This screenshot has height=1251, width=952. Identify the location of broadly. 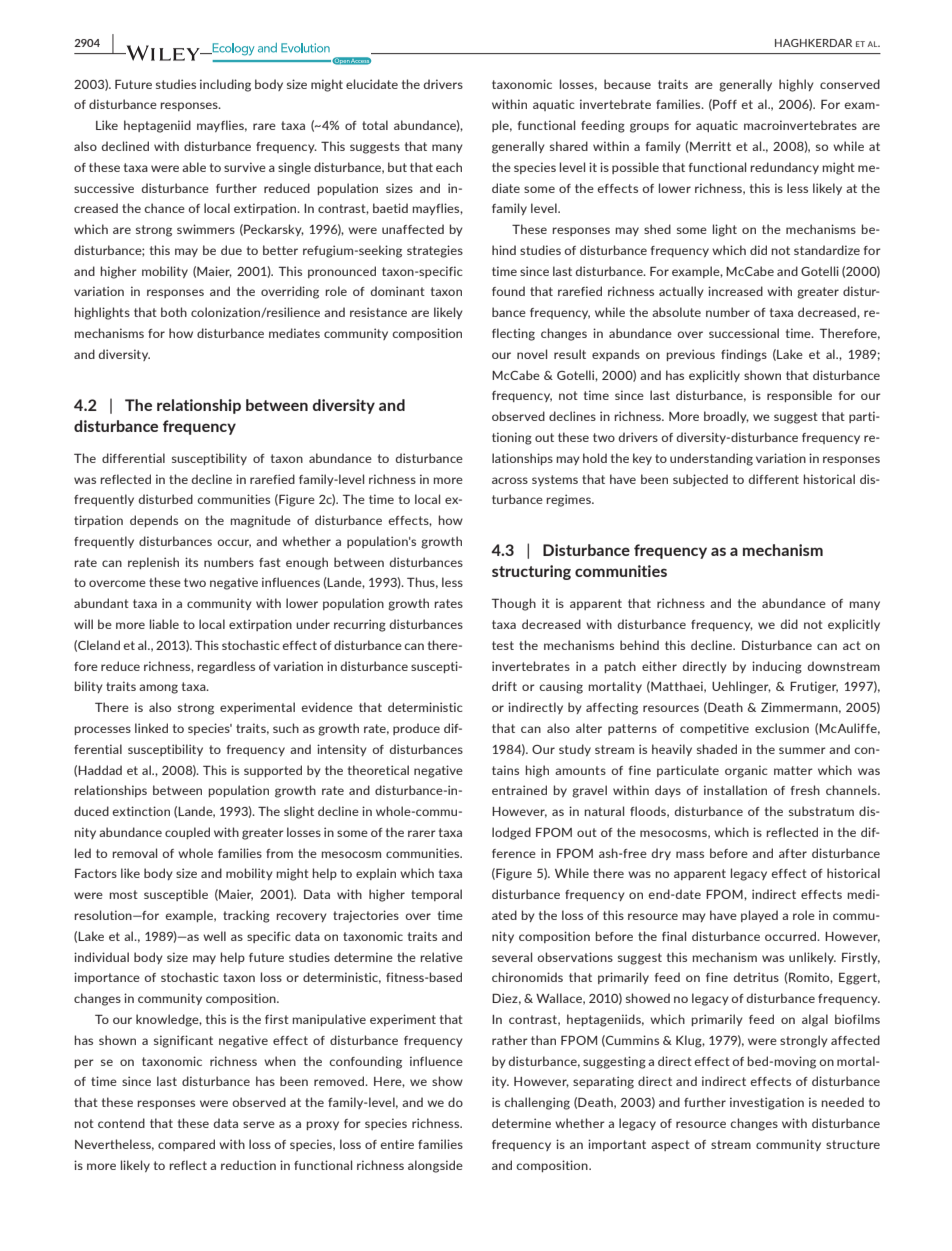
(726, 417).
